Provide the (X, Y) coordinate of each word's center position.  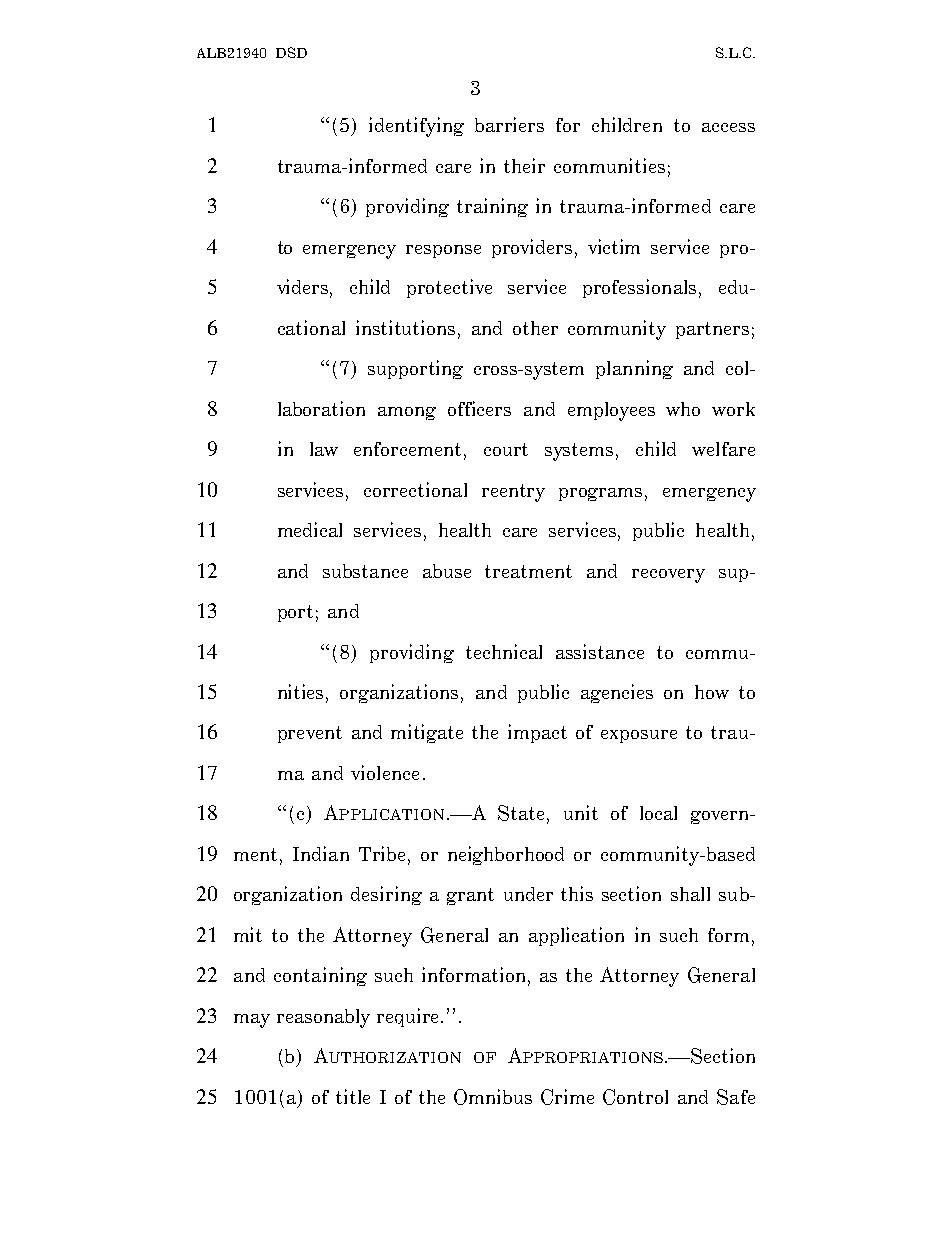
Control (635, 1097)
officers (479, 408)
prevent (310, 734)
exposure (639, 736)
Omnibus (493, 1097)
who (683, 409)
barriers (509, 124)
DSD (291, 52)
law (324, 449)
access (728, 127)
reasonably (323, 1018)
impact (537, 733)
